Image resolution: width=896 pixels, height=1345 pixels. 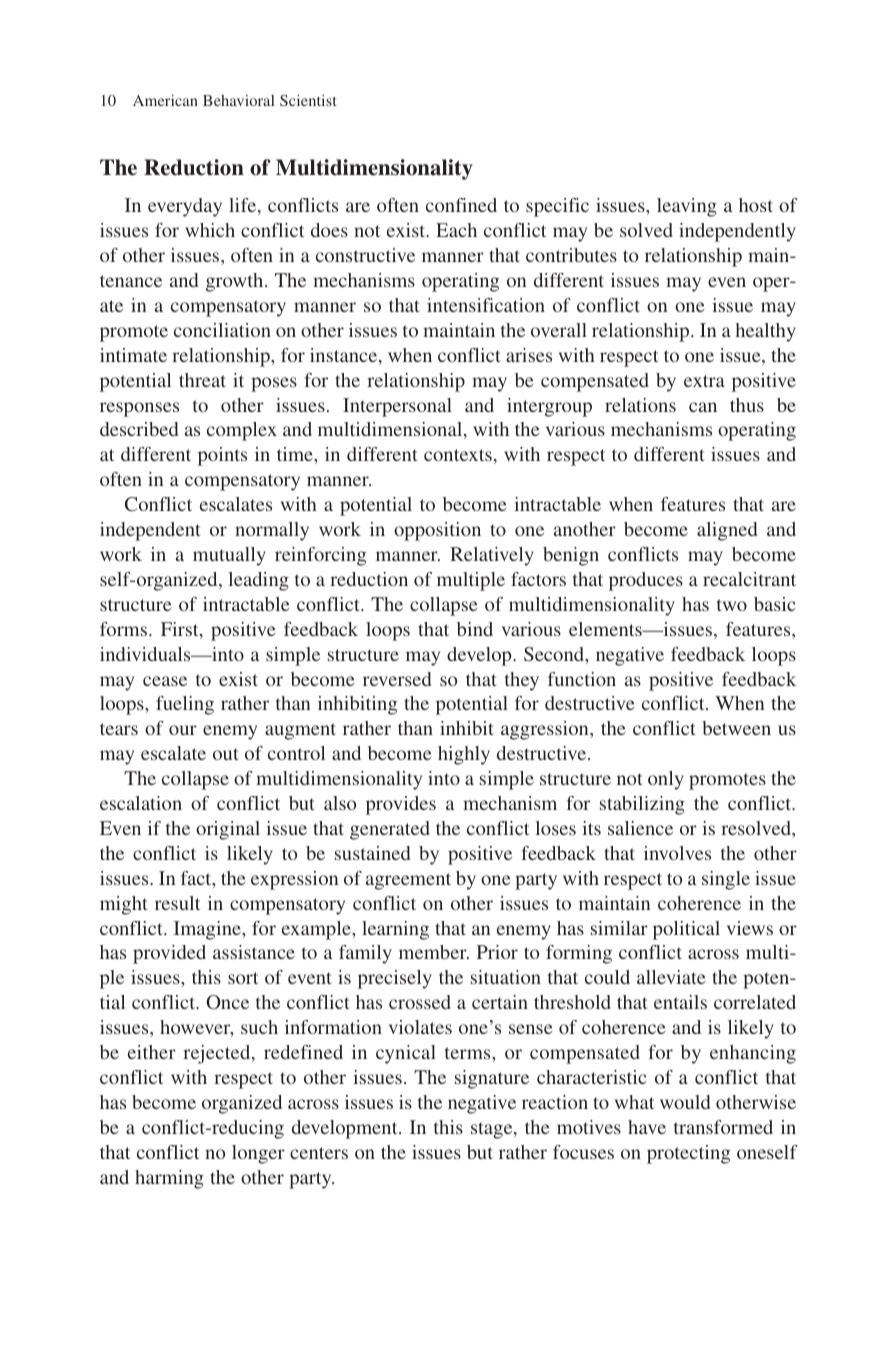 I want to click on leaving, so click(x=687, y=207).
